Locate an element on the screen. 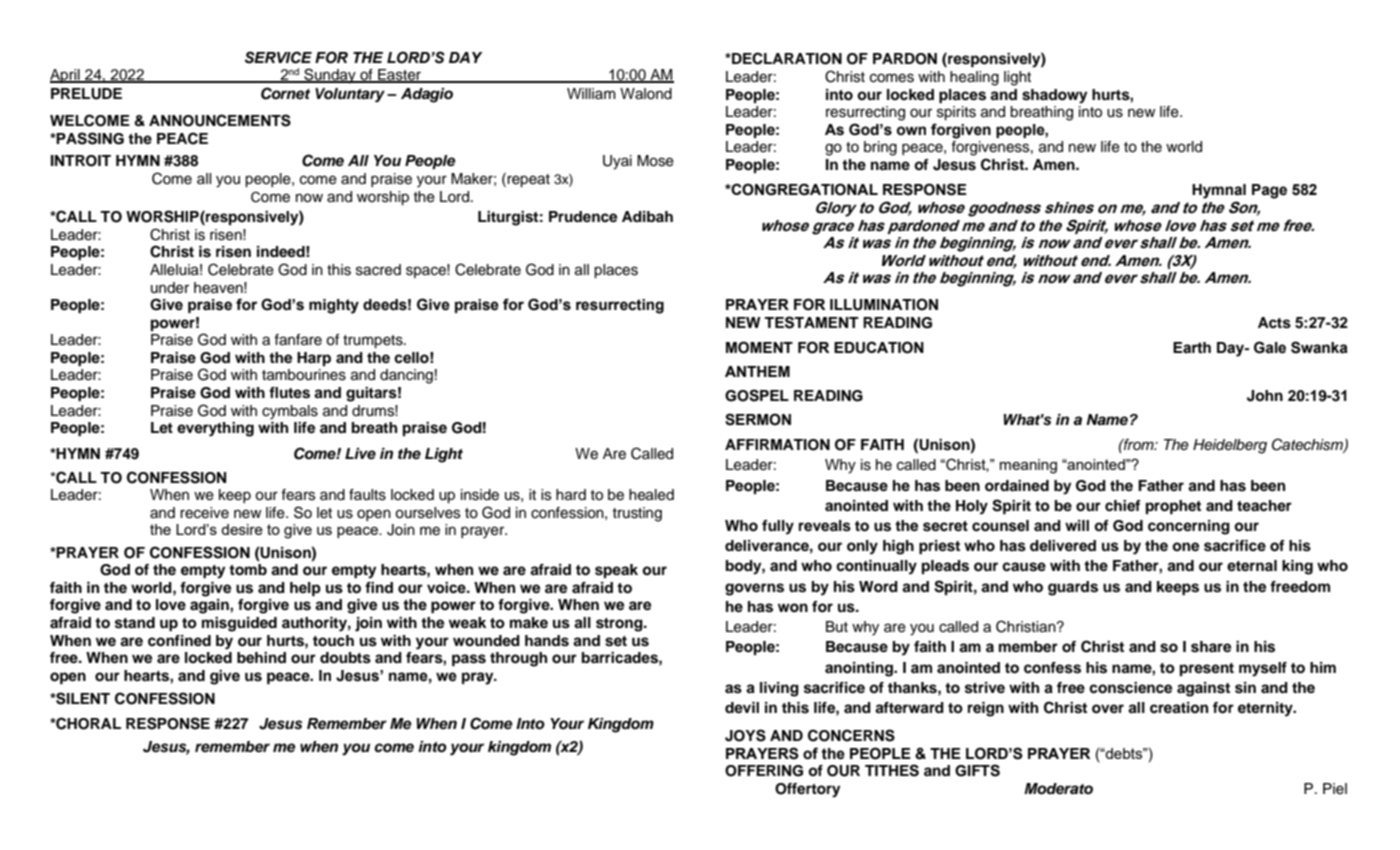 The height and width of the screenshot is (850, 1400). behind is located at coordinates (261, 658).
